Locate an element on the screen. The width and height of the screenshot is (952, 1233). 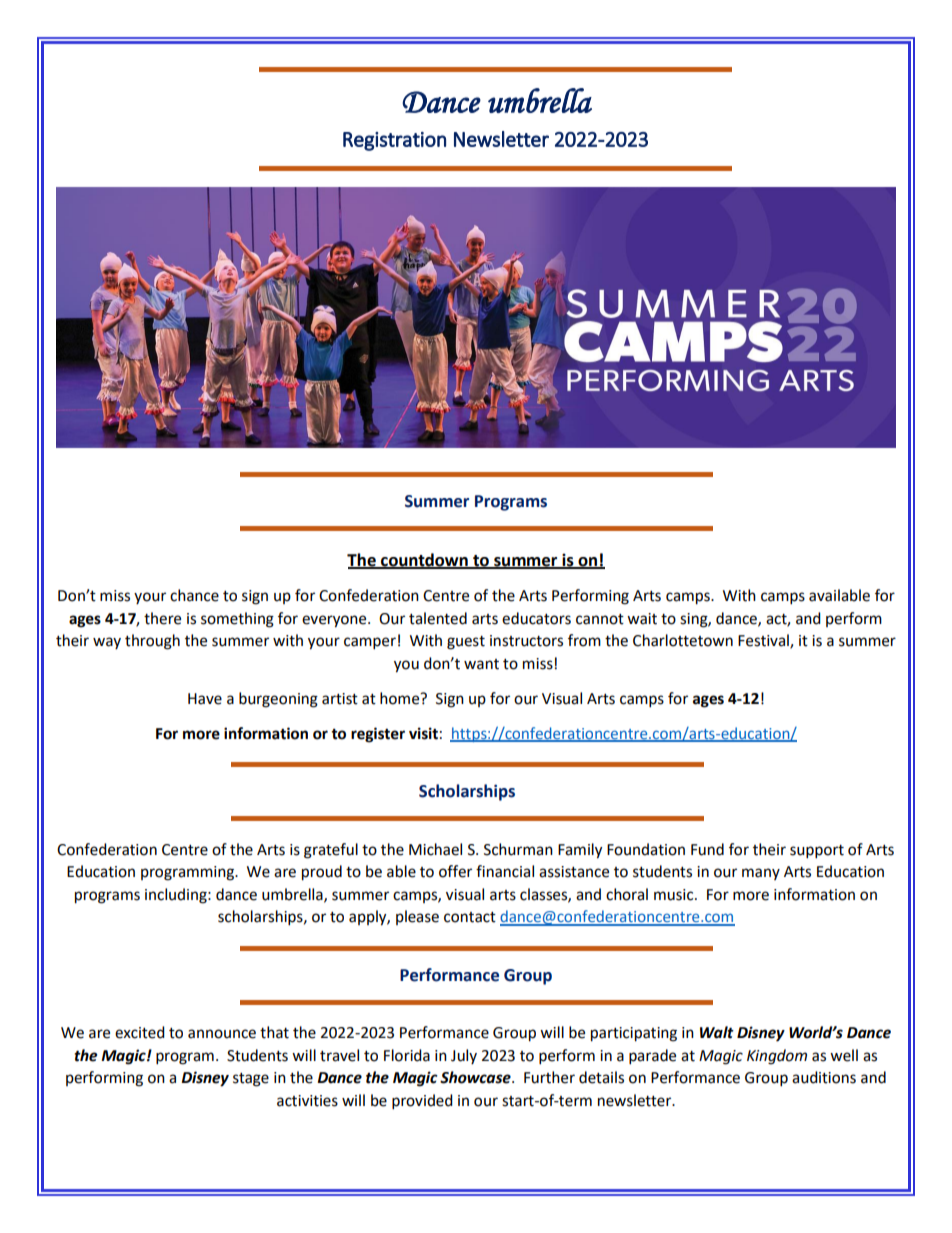
visit is located at coordinates (423, 733).
